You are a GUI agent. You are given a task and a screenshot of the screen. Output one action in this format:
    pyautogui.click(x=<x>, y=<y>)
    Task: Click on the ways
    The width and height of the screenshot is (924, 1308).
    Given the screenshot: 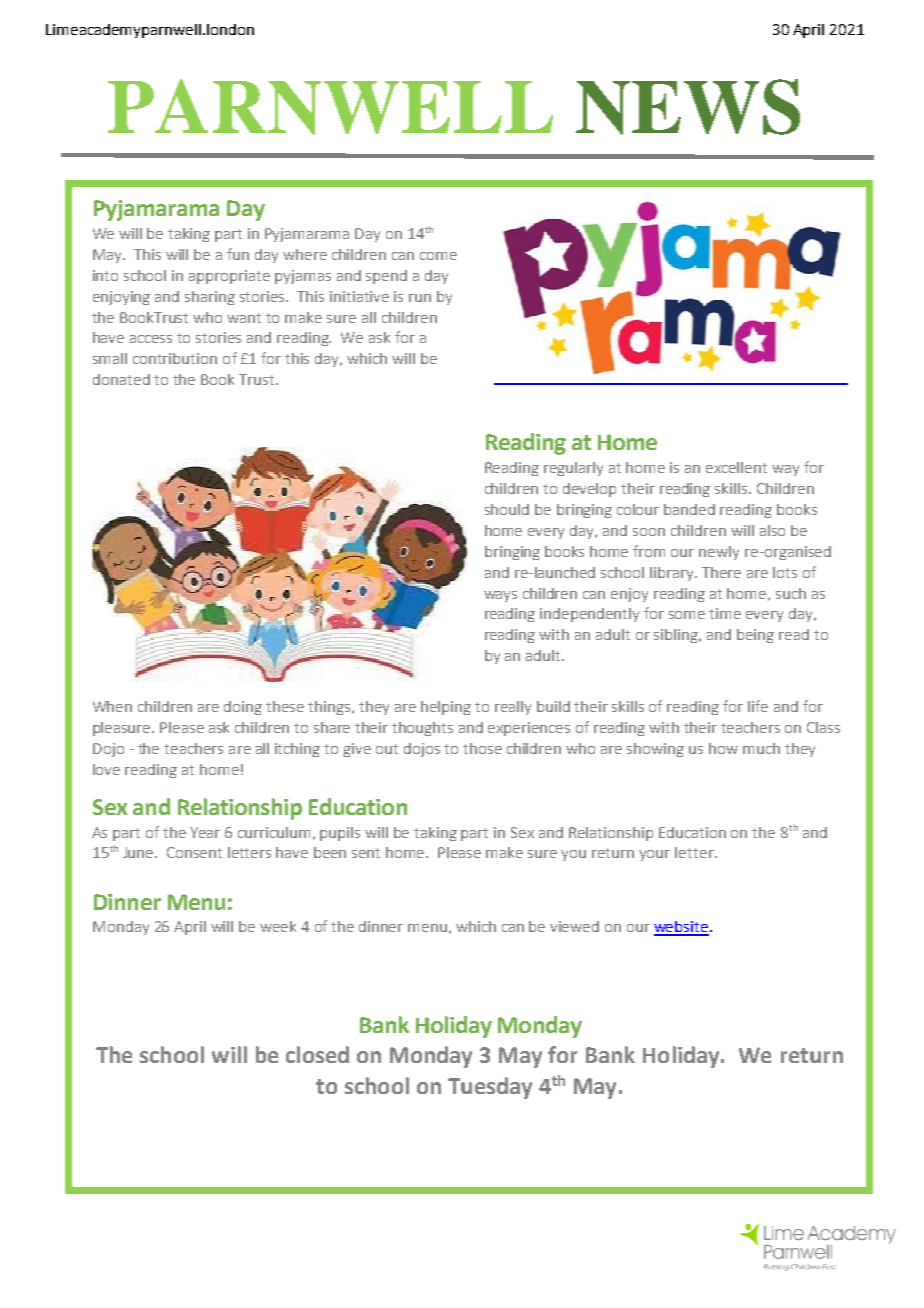 What is the action you would take?
    pyautogui.click(x=500, y=596)
